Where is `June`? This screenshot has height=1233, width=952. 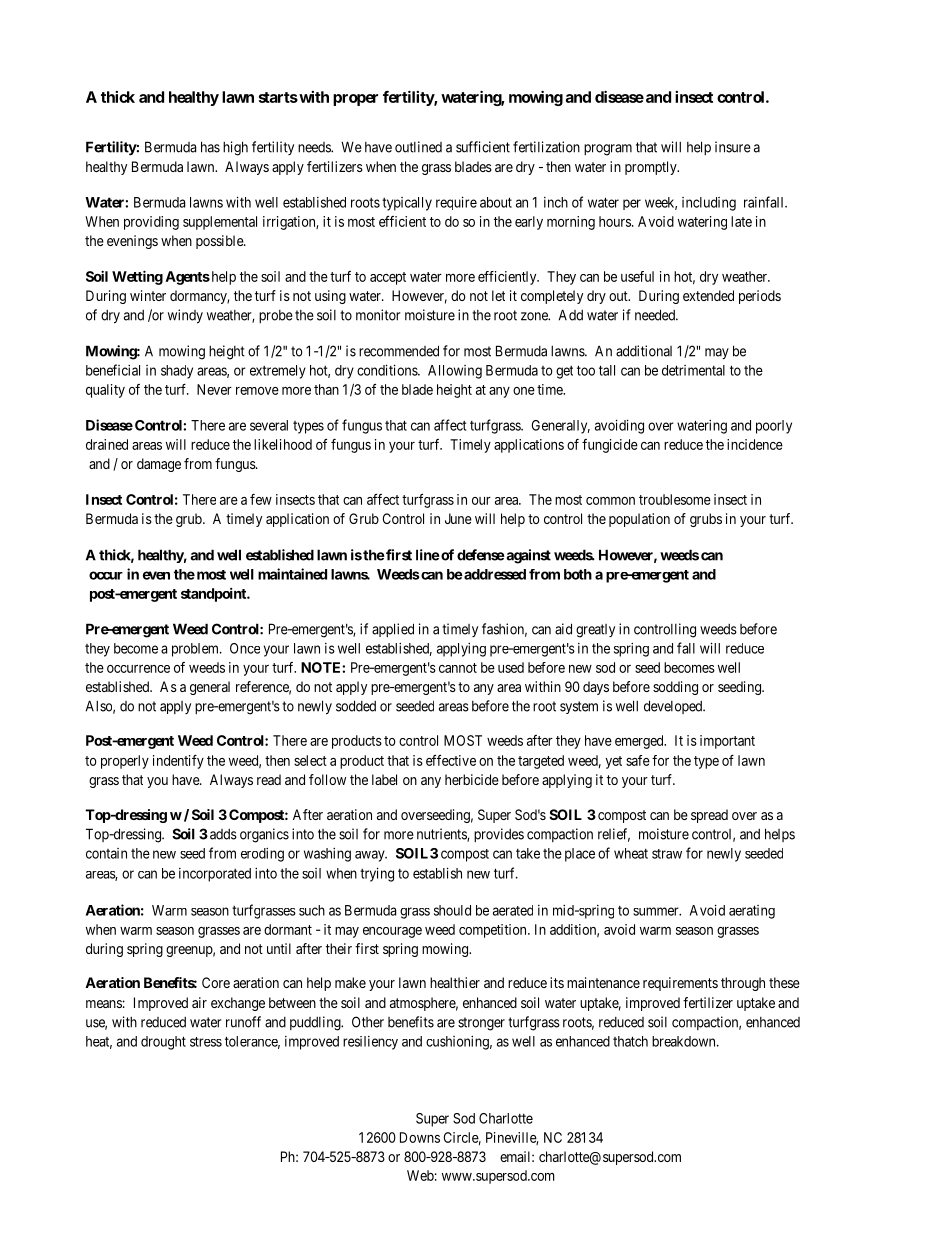
June is located at coordinates (458, 518).
